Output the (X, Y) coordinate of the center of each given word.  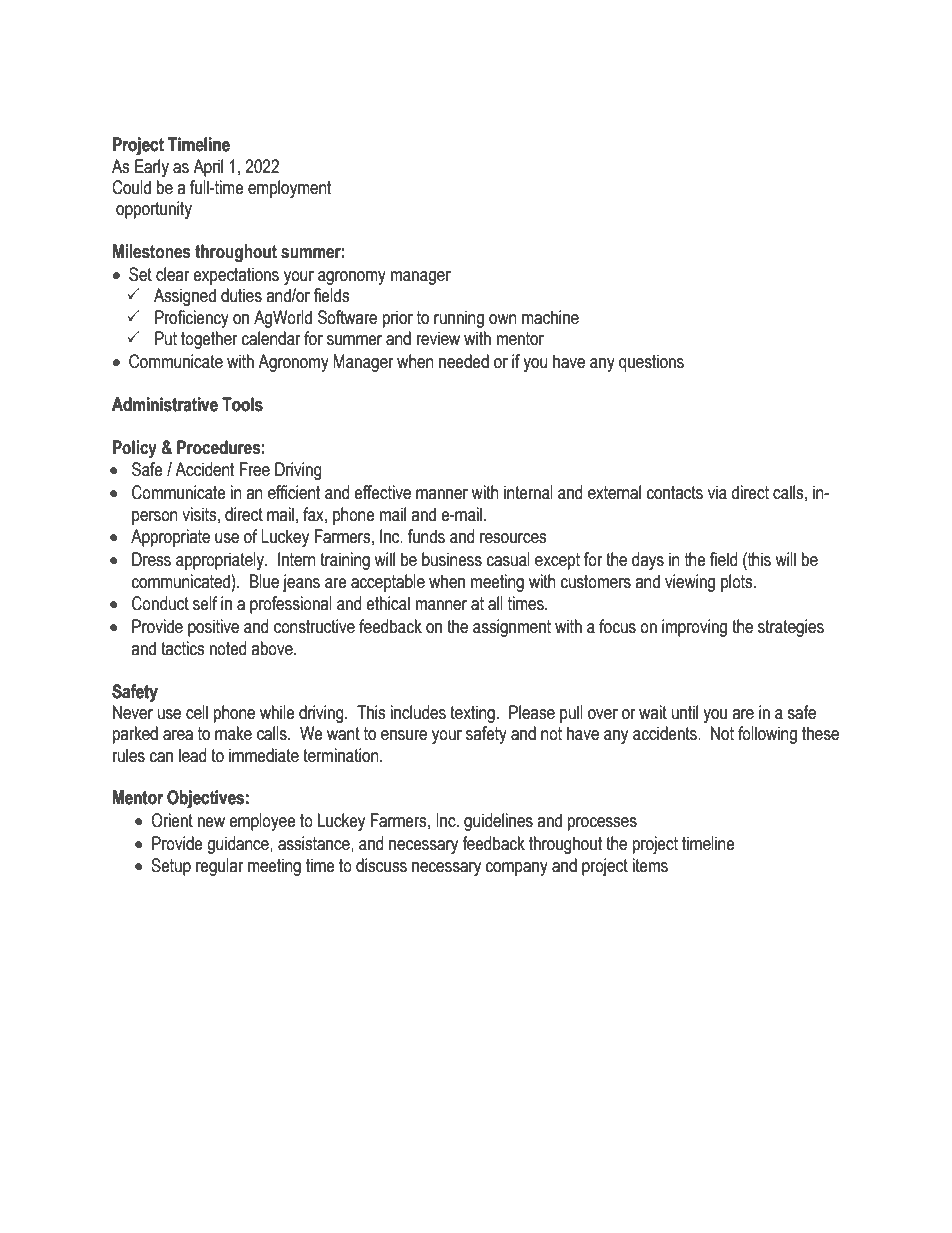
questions (651, 363)
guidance (239, 845)
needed (464, 361)
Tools (242, 404)
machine (550, 317)
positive (213, 628)
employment (290, 189)
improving (694, 628)
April (208, 168)
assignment (512, 628)
